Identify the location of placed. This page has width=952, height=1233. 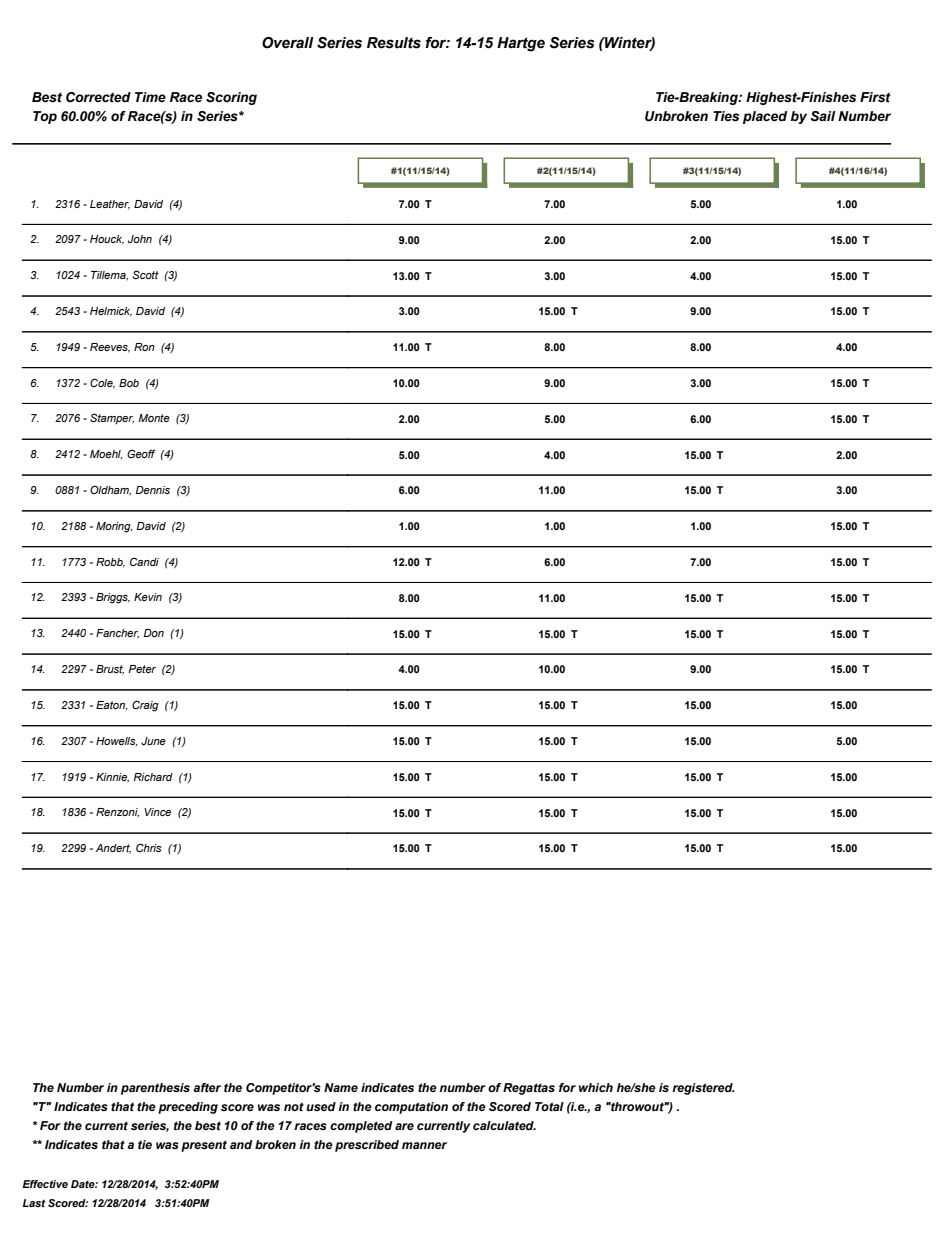
(765, 117).
